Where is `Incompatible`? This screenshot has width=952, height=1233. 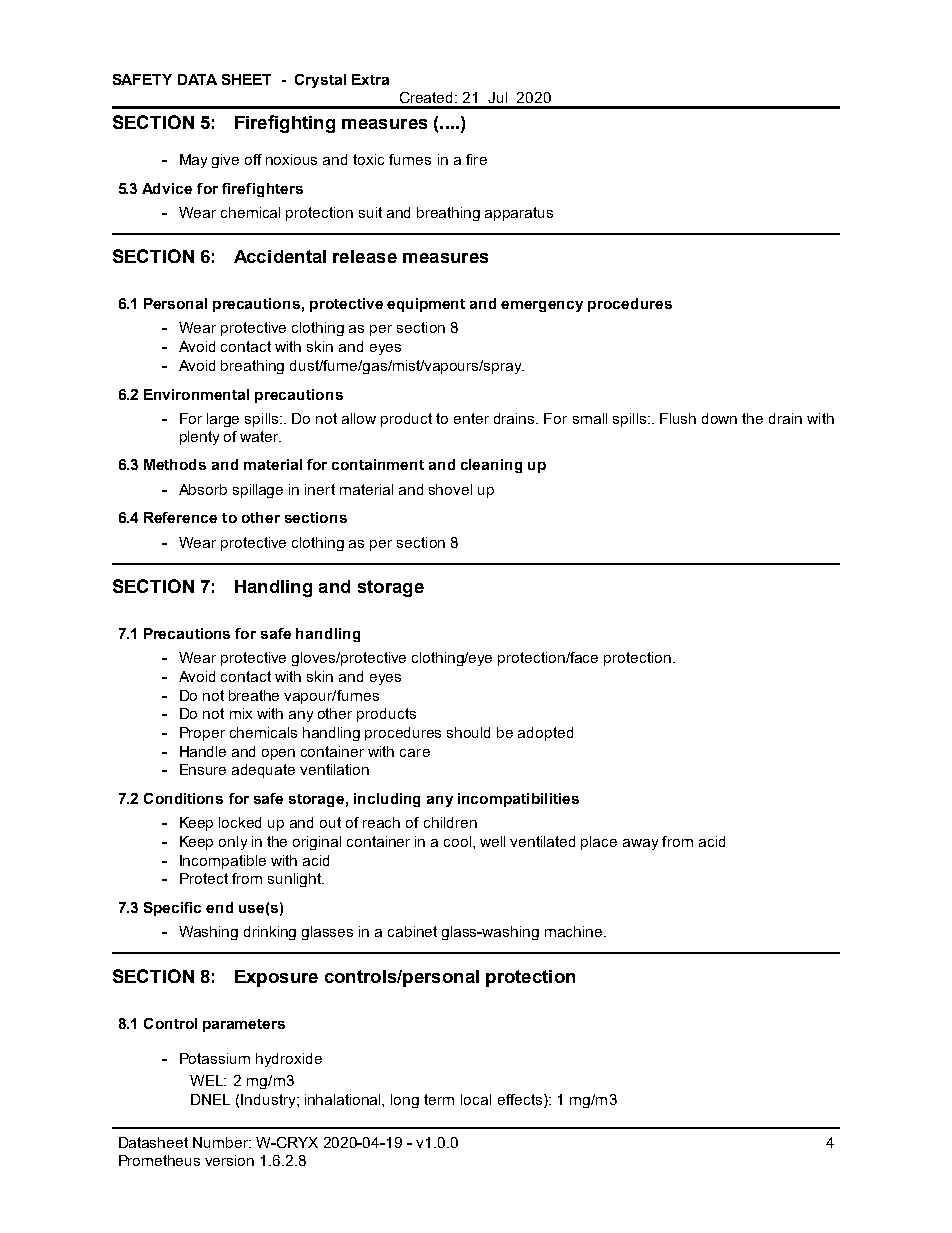 Incompatible is located at coordinates (223, 862).
